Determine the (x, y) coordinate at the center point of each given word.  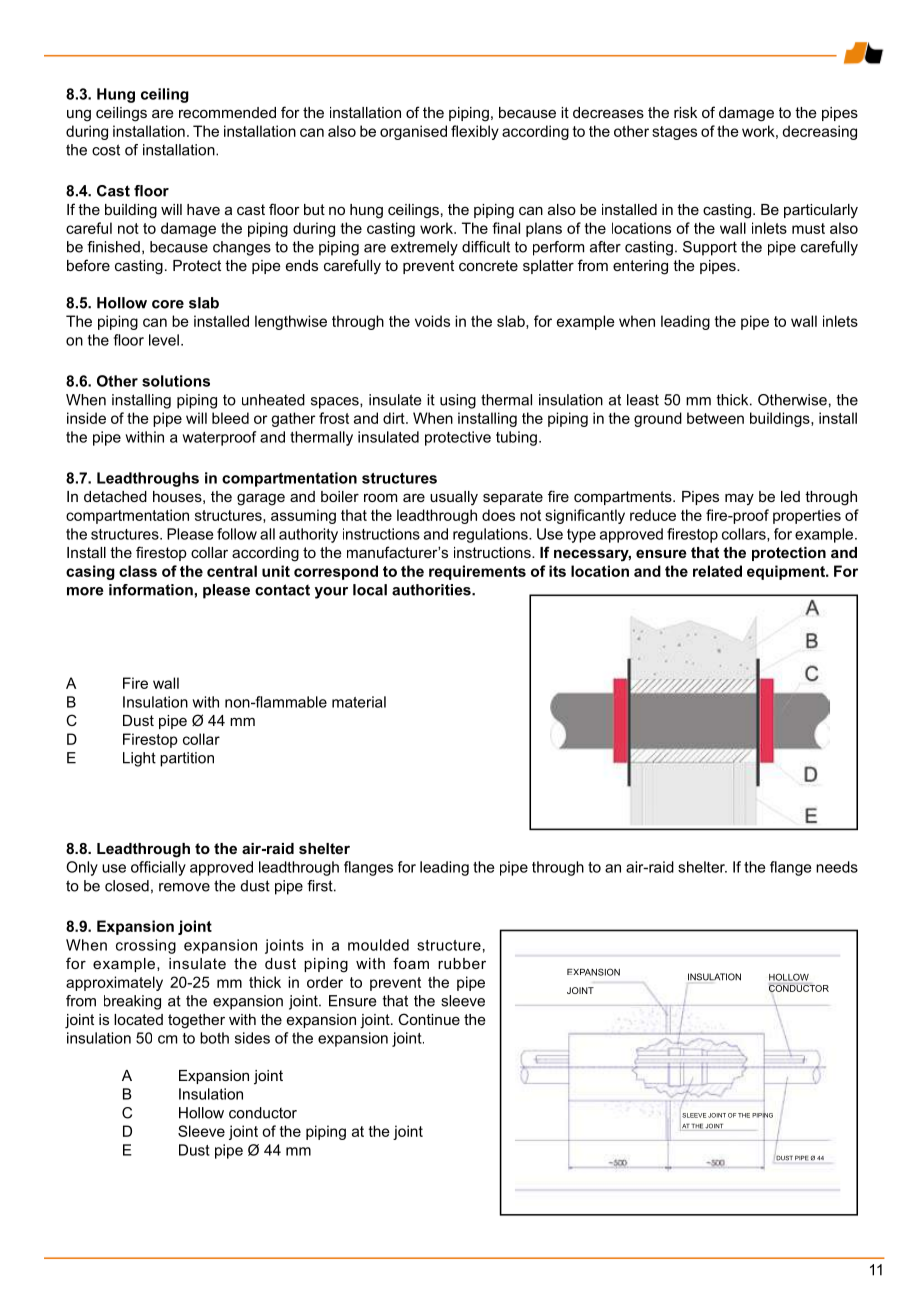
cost (106, 150)
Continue (429, 1019)
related (717, 571)
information (151, 590)
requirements (477, 572)
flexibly (475, 132)
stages (674, 133)
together (196, 1021)
